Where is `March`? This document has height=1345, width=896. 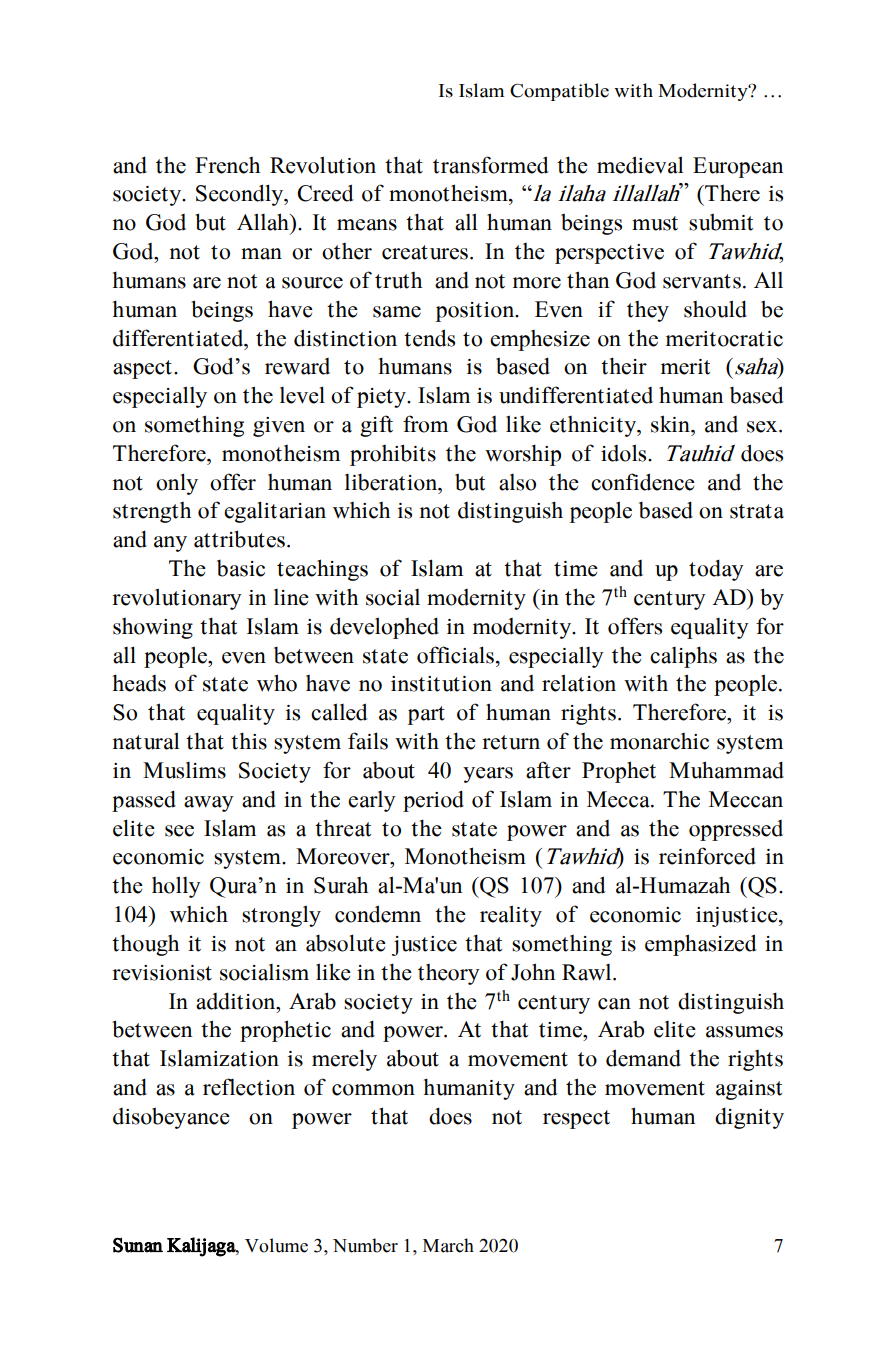
March is located at coordinates (448, 1245).
